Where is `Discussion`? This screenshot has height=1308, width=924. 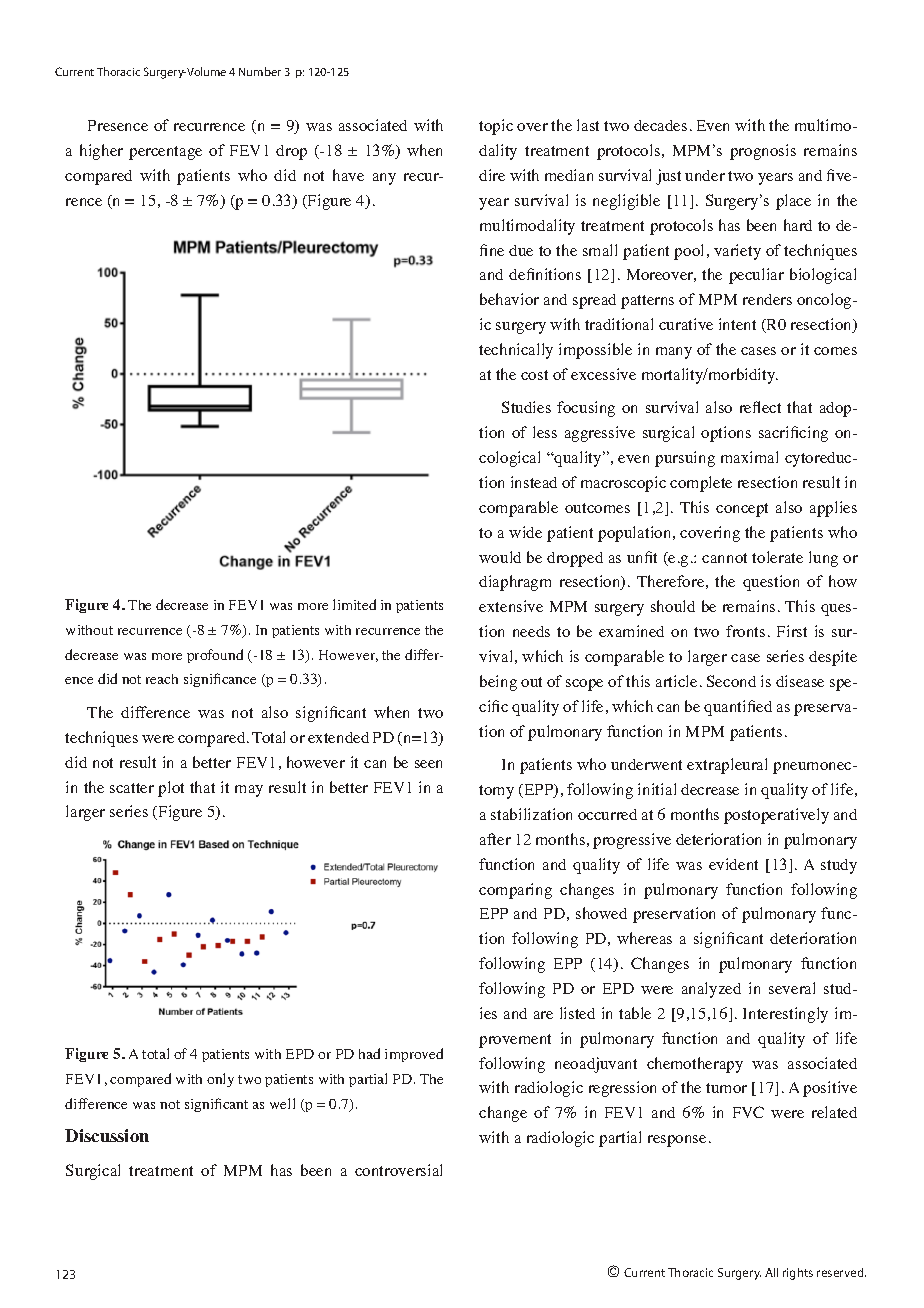 Discussion is located at coordinates (107, 1135).
